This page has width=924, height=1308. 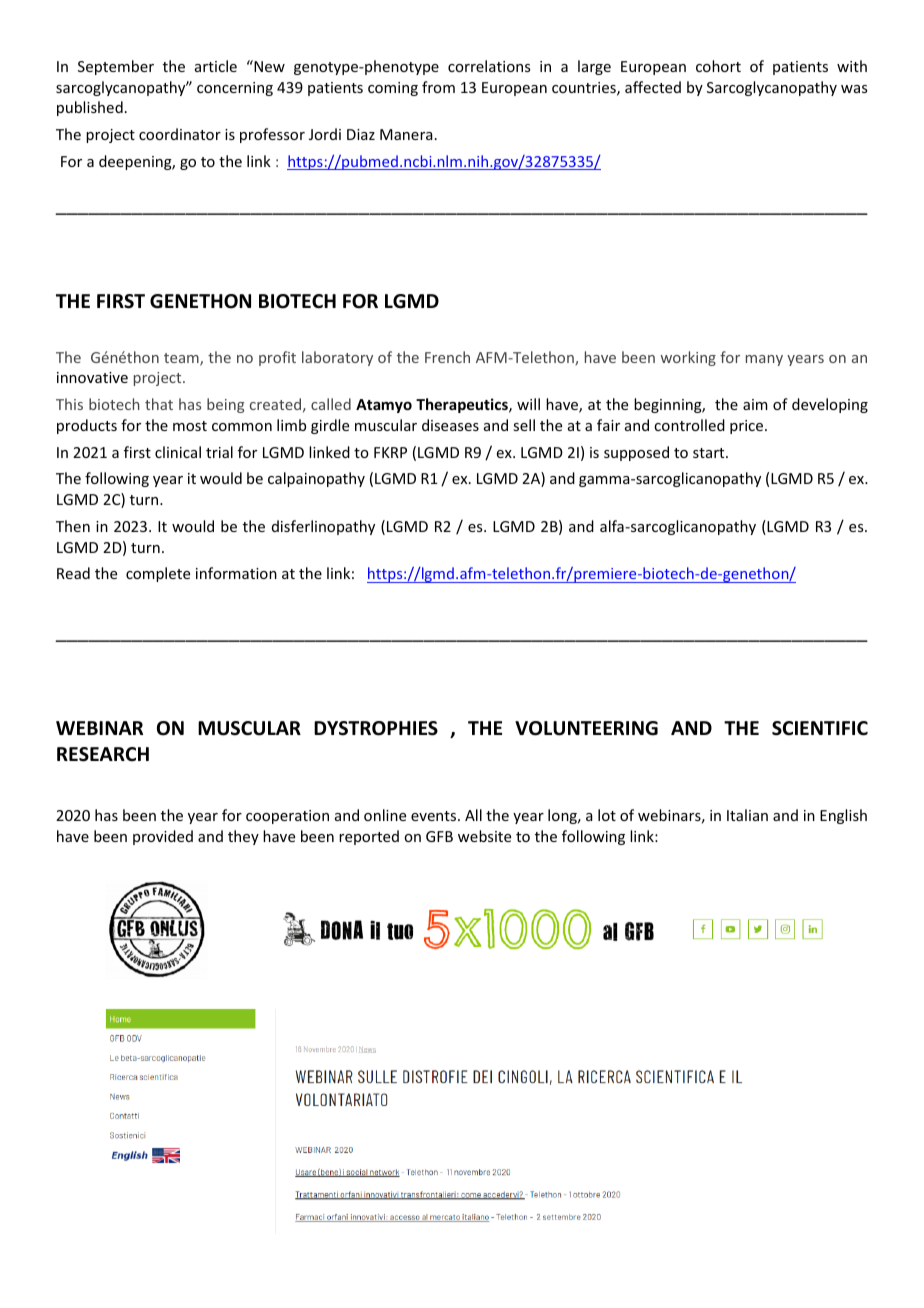 What do you see at coordinates (718, 66) in the page?
I see `cohort` at bounding box center [718, 66].
